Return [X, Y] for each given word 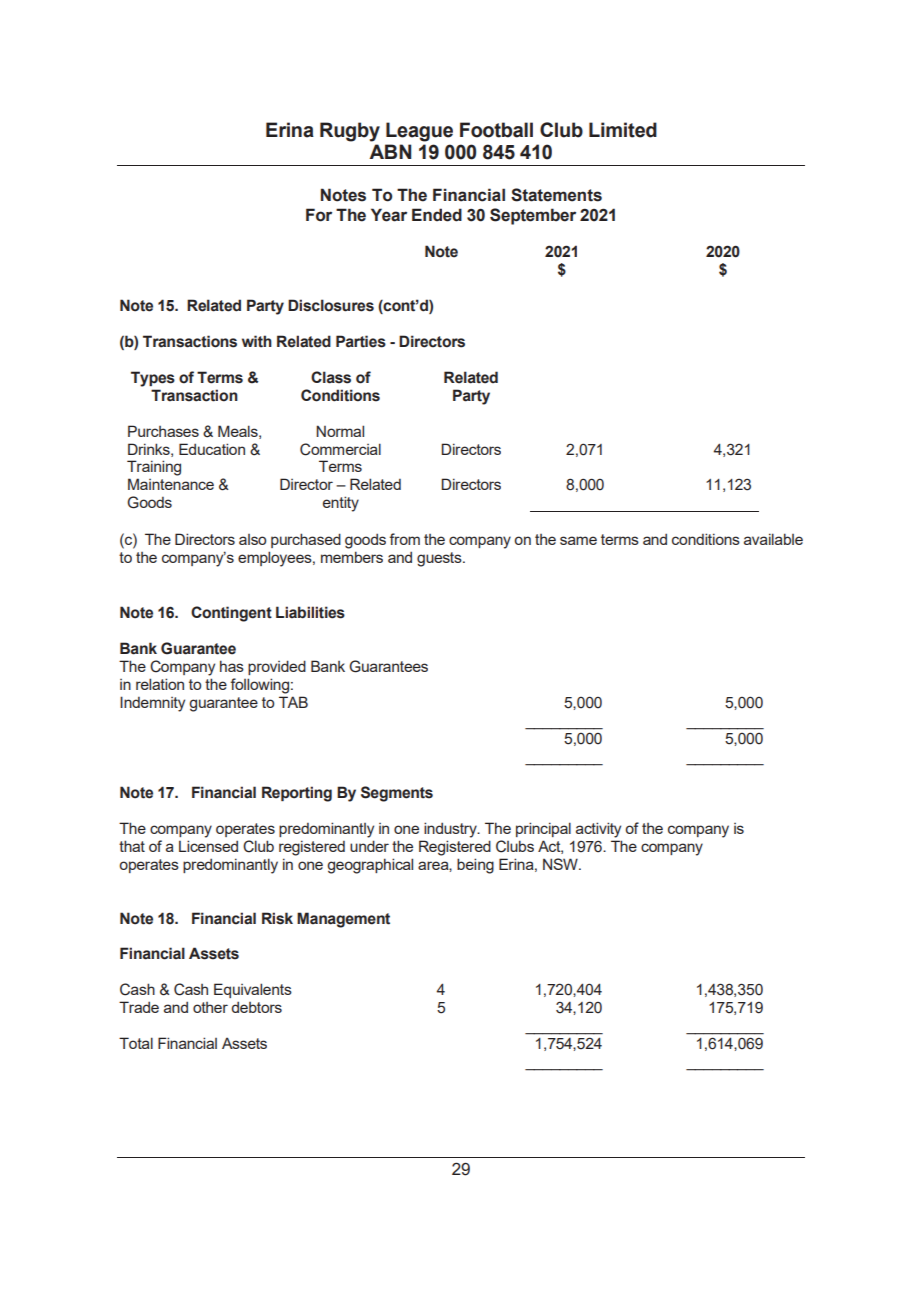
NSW [561, 864]
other [210, 1007]
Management [343, 920]
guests [440, 559]
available [773, 539]
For [319, 215]
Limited [623, 130]
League [419, 132]
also [252, 539]
